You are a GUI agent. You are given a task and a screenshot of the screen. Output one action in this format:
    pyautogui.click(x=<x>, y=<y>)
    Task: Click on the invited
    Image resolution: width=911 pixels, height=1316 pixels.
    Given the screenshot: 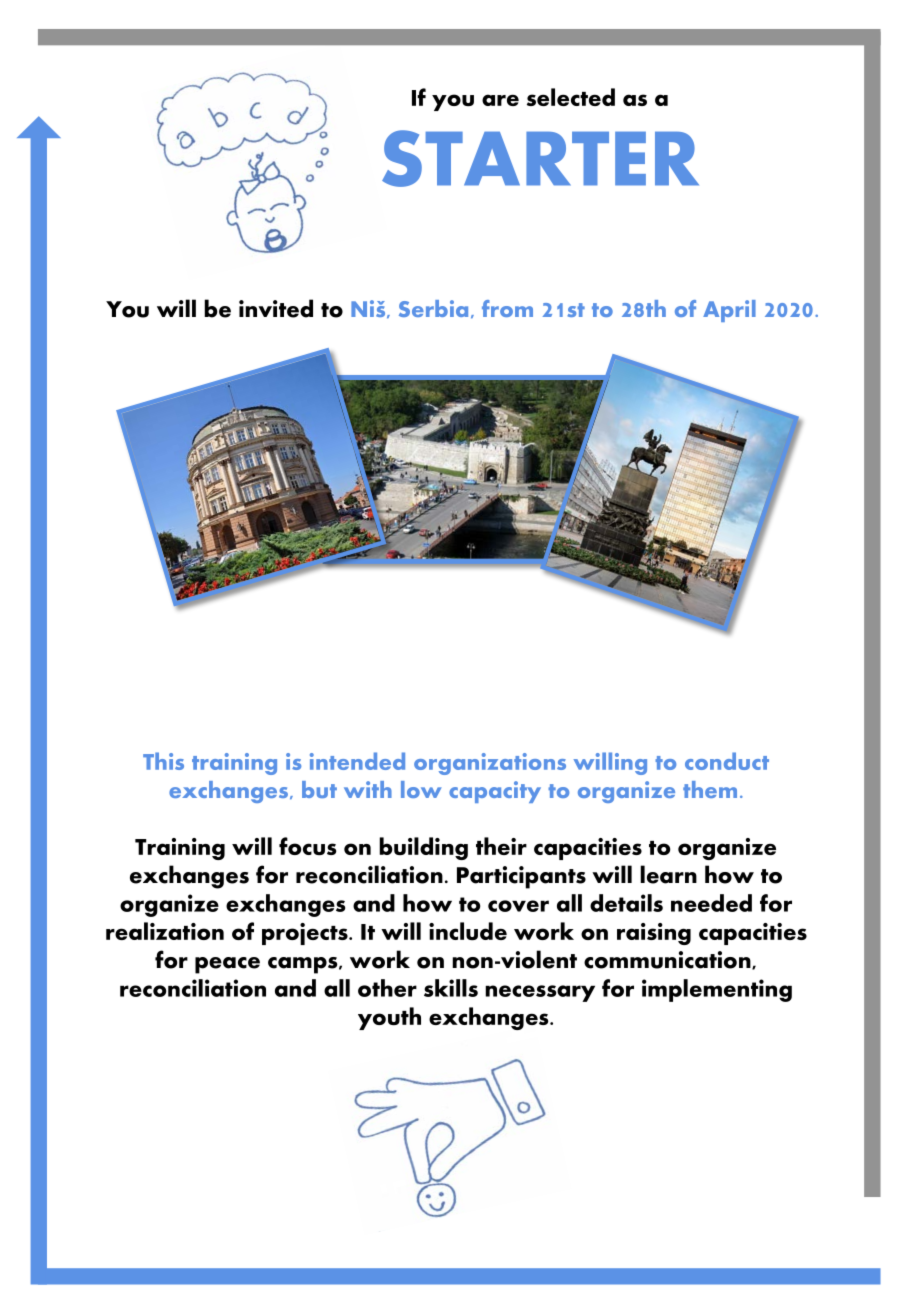 What is the action you would take?
    pyautogui.click(x=276, y=308)
